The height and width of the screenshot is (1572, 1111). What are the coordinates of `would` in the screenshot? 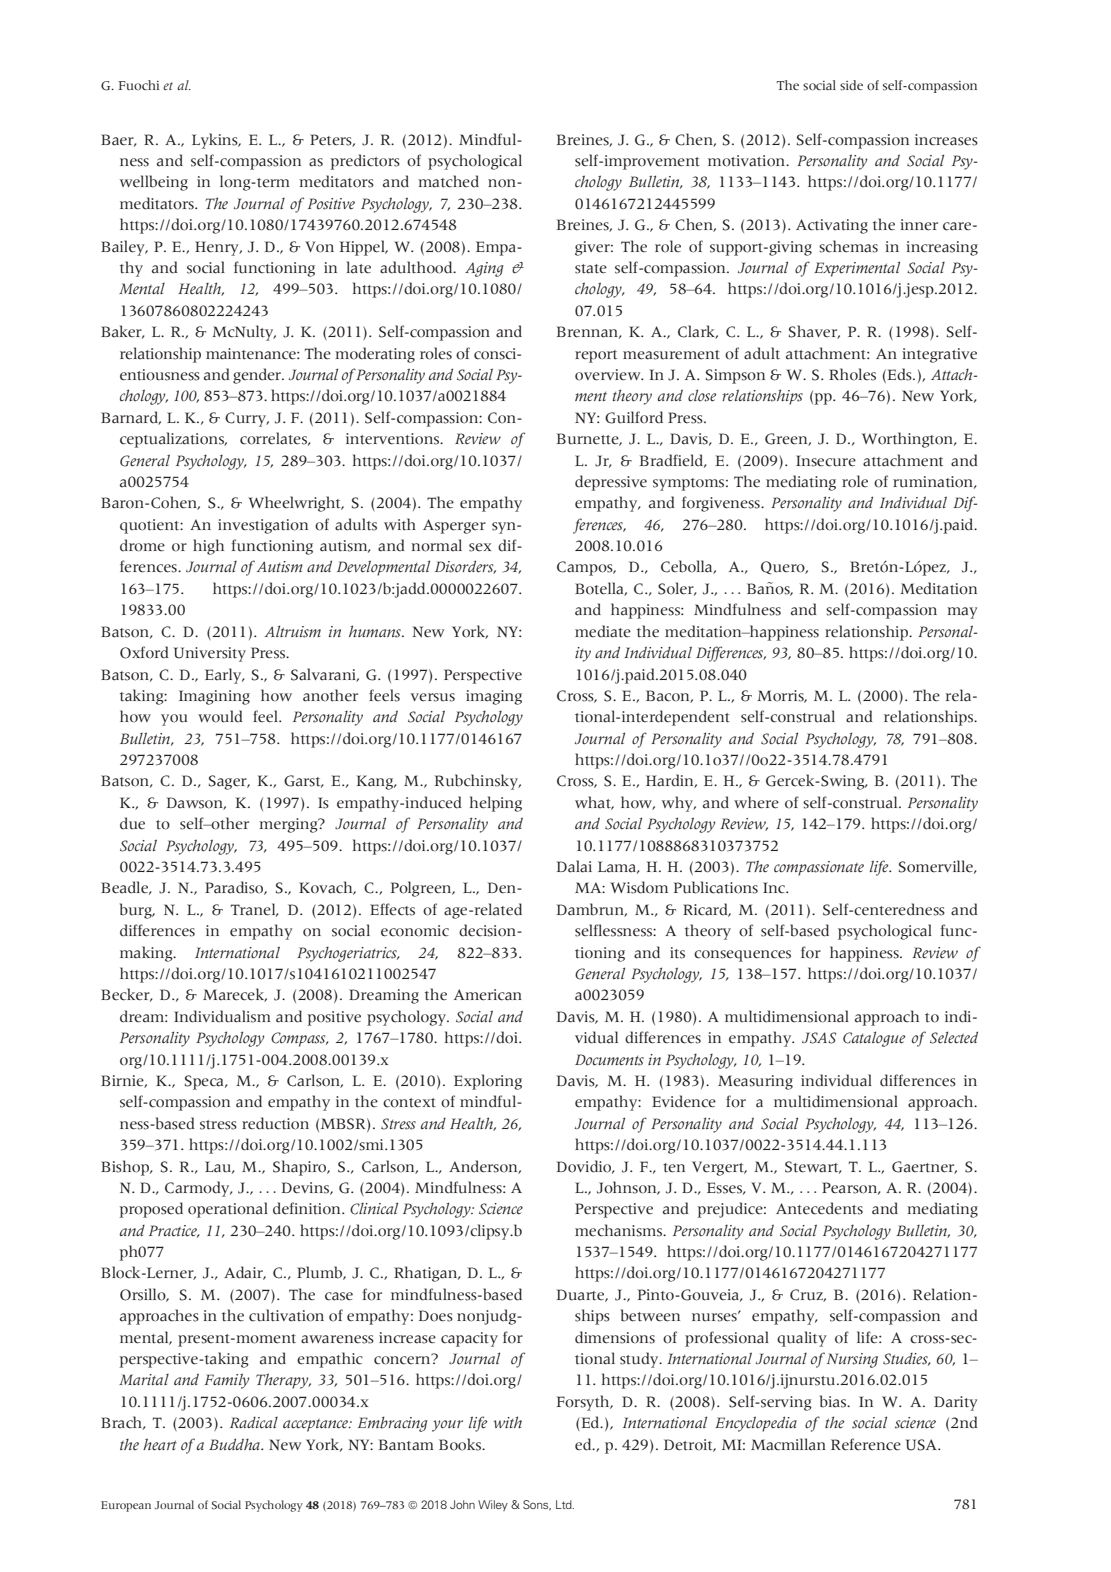 It's located at (220, 716).
